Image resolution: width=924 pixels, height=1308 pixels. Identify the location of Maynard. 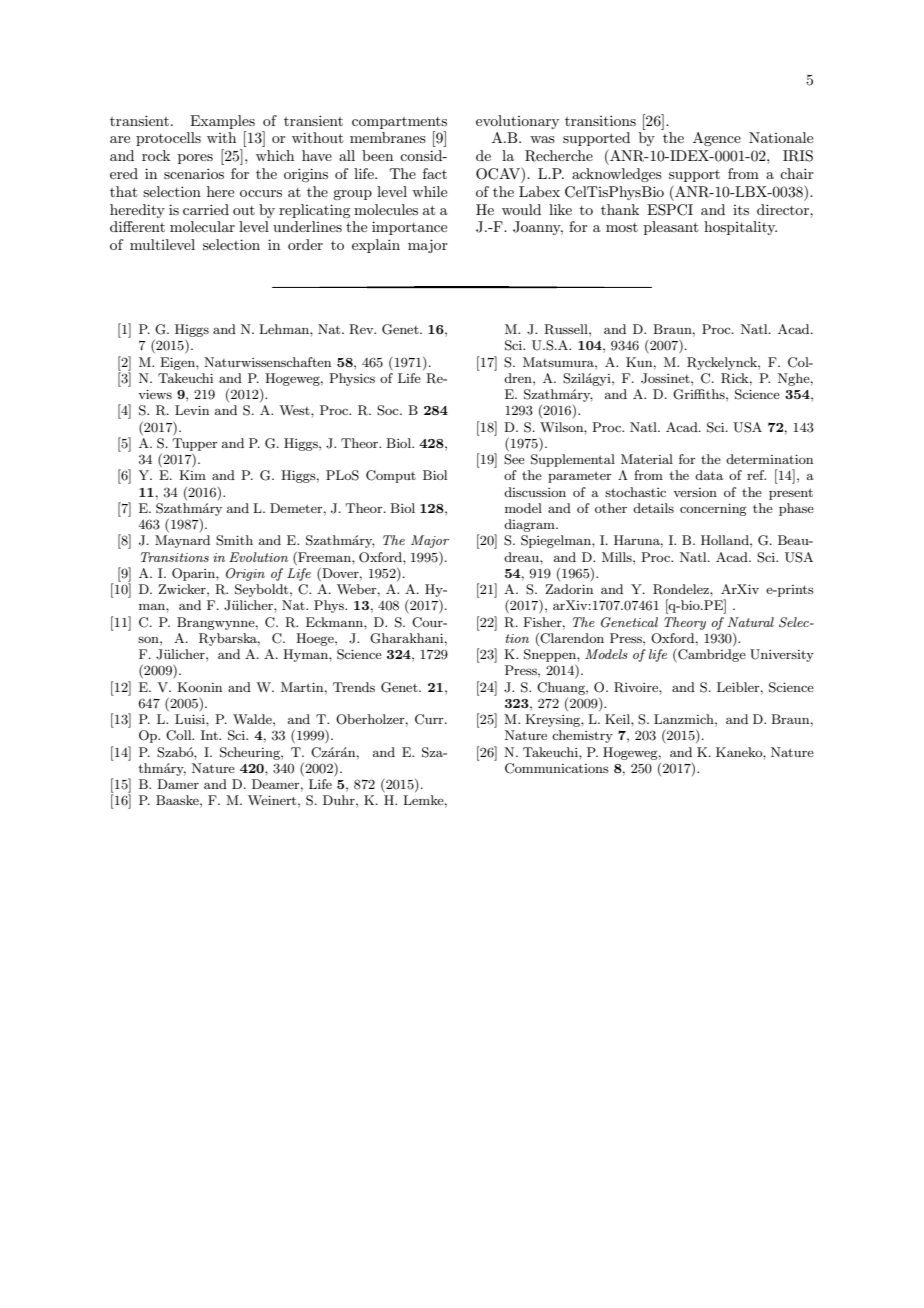
(182, 541).
